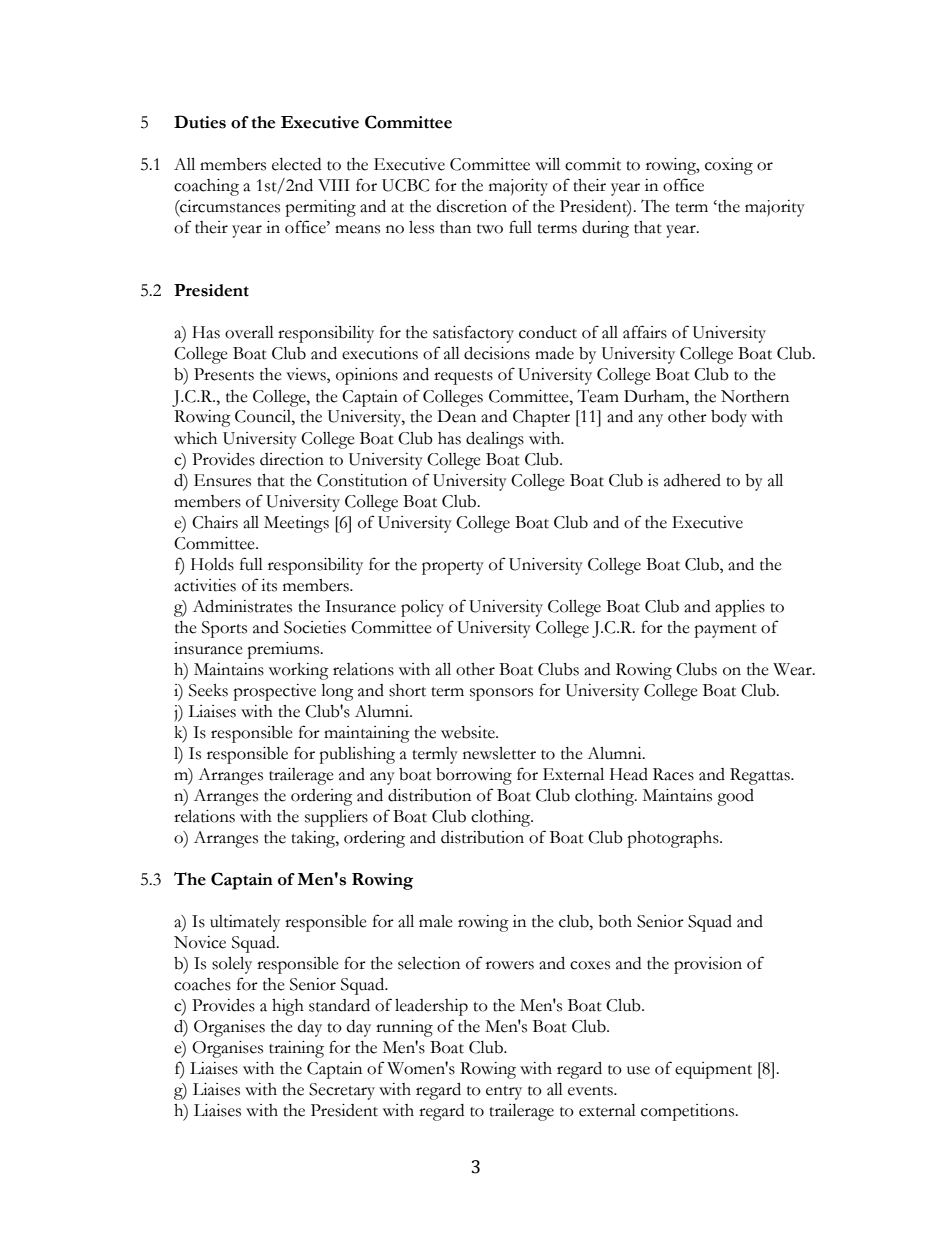  Describe the element at coordinates (463, 378) in the screenshot. I see `requests` at that location.
